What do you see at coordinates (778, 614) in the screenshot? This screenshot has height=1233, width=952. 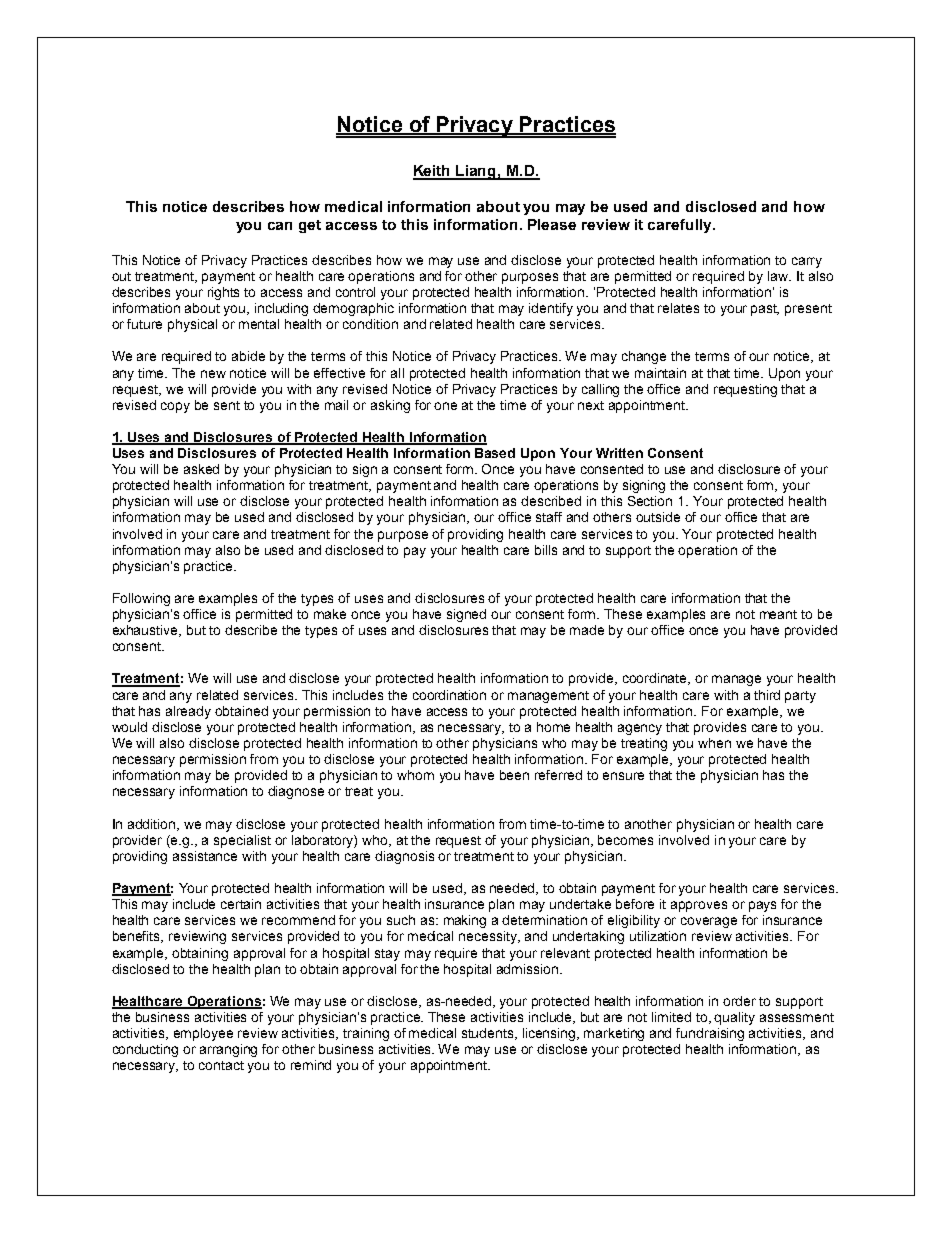 I see `meant` at bounding box center [778, 614].
